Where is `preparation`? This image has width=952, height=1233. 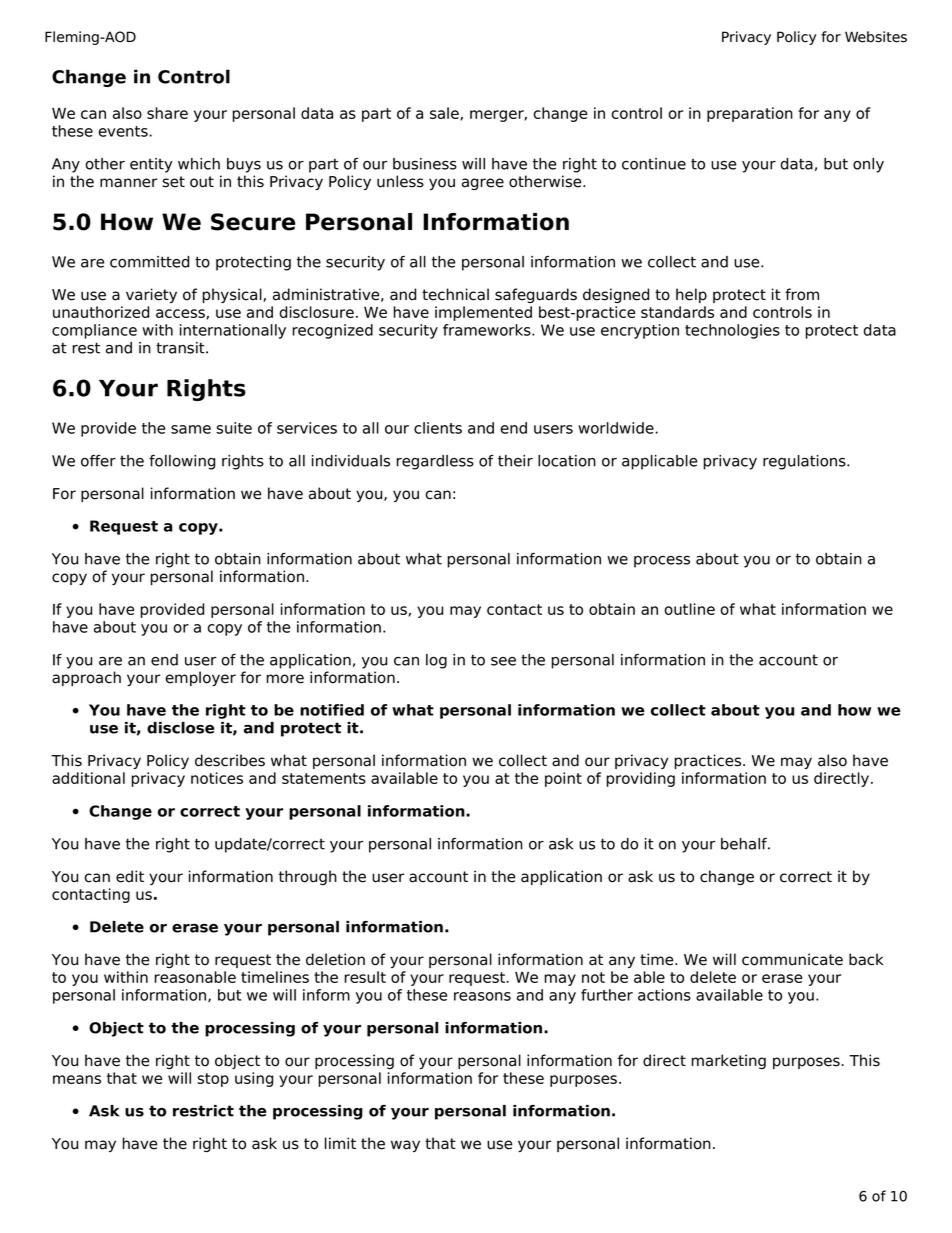 preparation is located at coordinates (750, 114).
